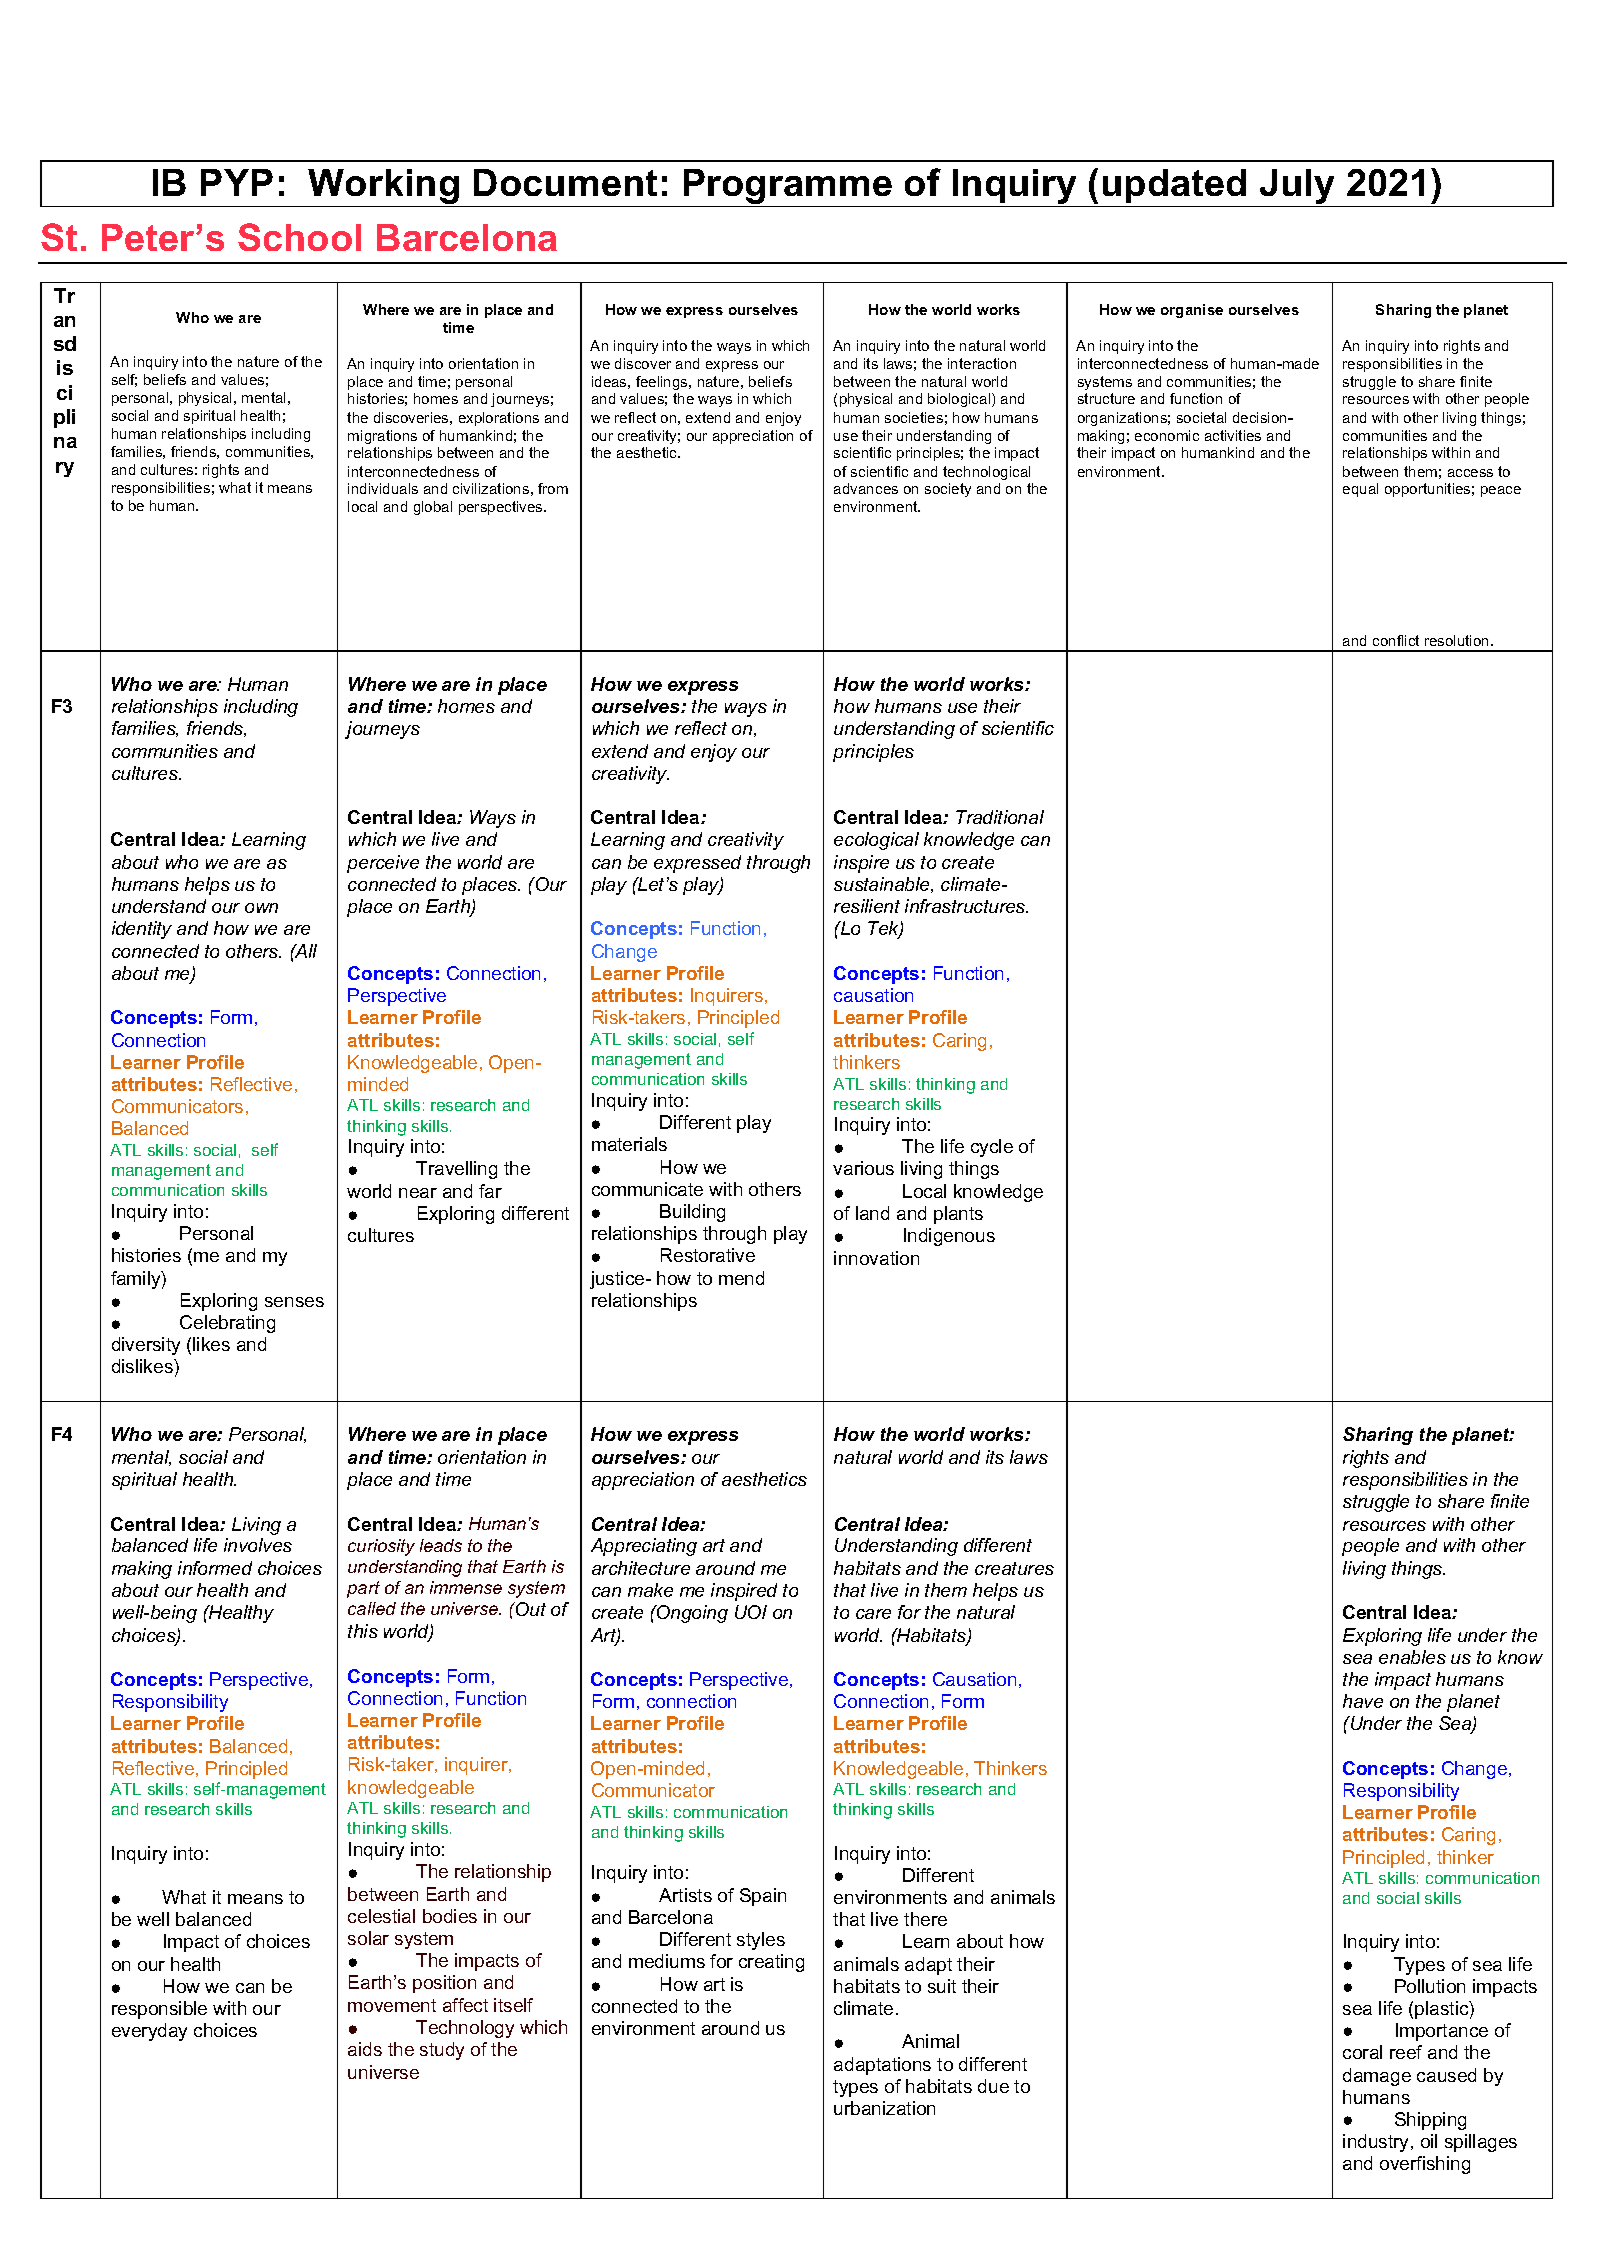 Image resolution: width=1604 pixels, height=2268 pixels. What do you see at coordinates (876, 841) in the screenshot?
I see `ecological` at bounding box center [876, 841].
